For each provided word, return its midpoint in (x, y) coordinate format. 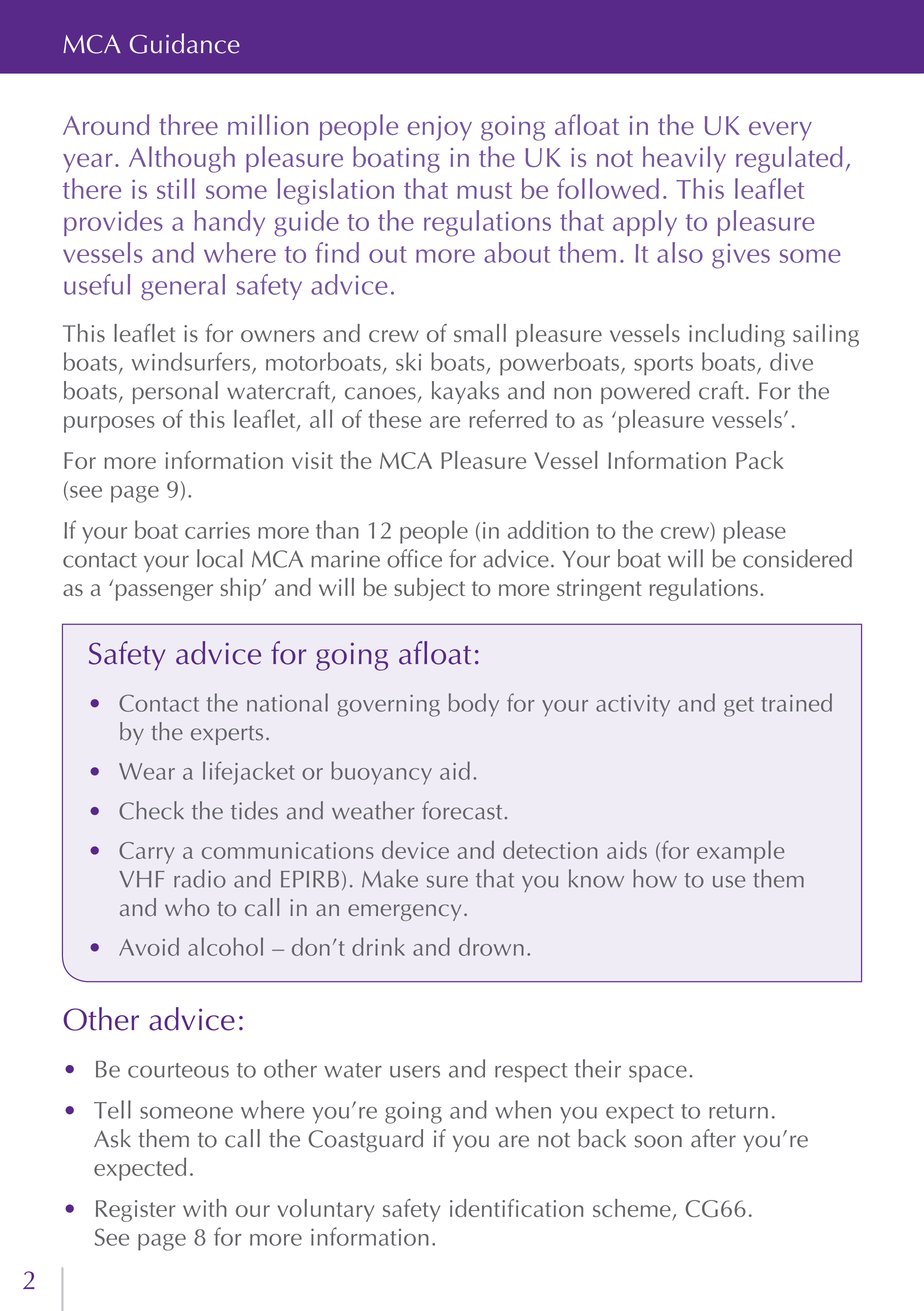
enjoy (440, 128)
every (780, 131)
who (187, 907)
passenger (164, 592)
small (480, 333)
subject (429, 589)
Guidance (185, 43)
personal (175, 392)
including (737, 335)
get (739, 707)
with (205, 1208)
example (740, 852)
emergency (404, 912)
